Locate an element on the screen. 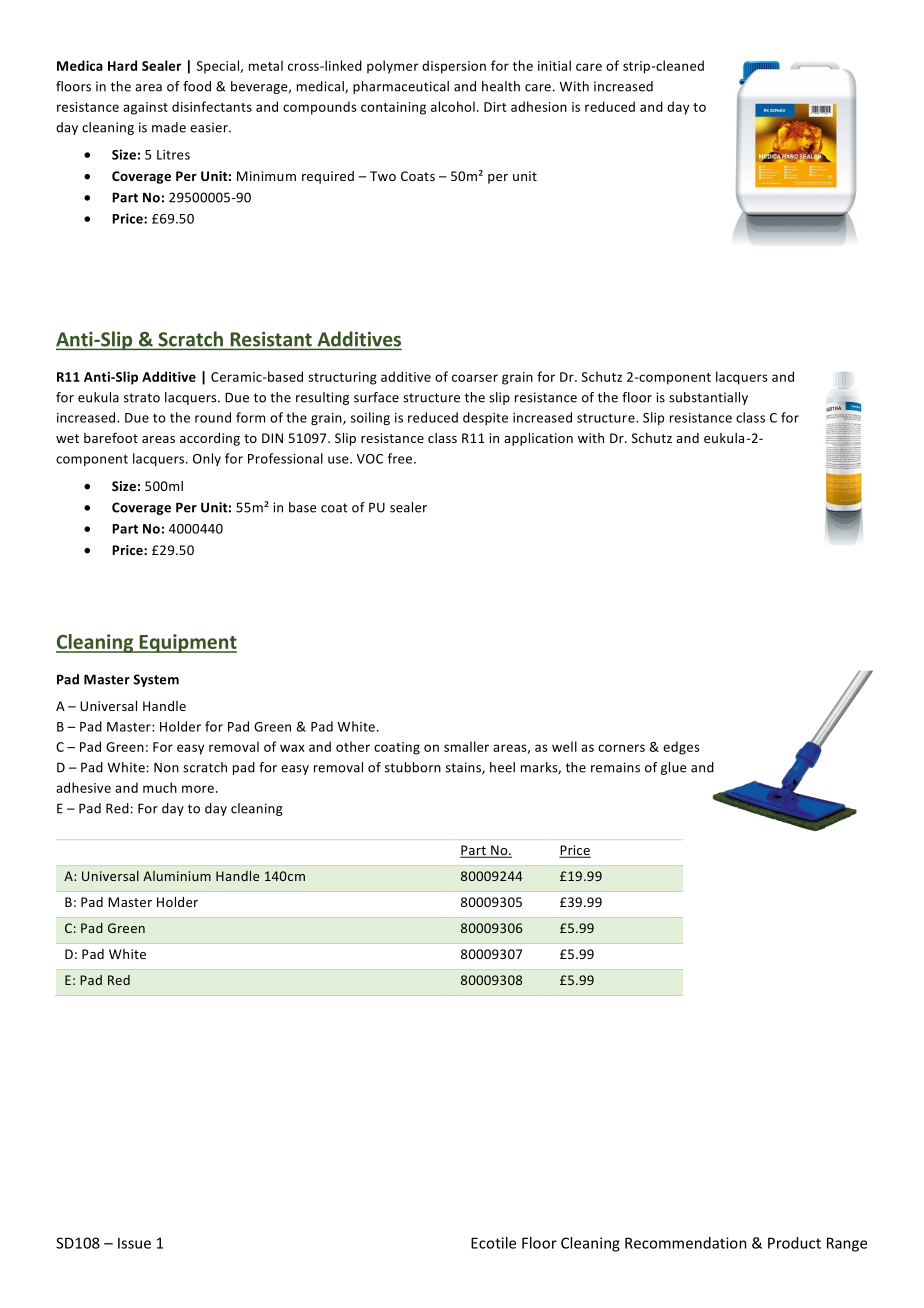 This screenshot has height=1308, width=924. against is located at coordinates (145, 108).
